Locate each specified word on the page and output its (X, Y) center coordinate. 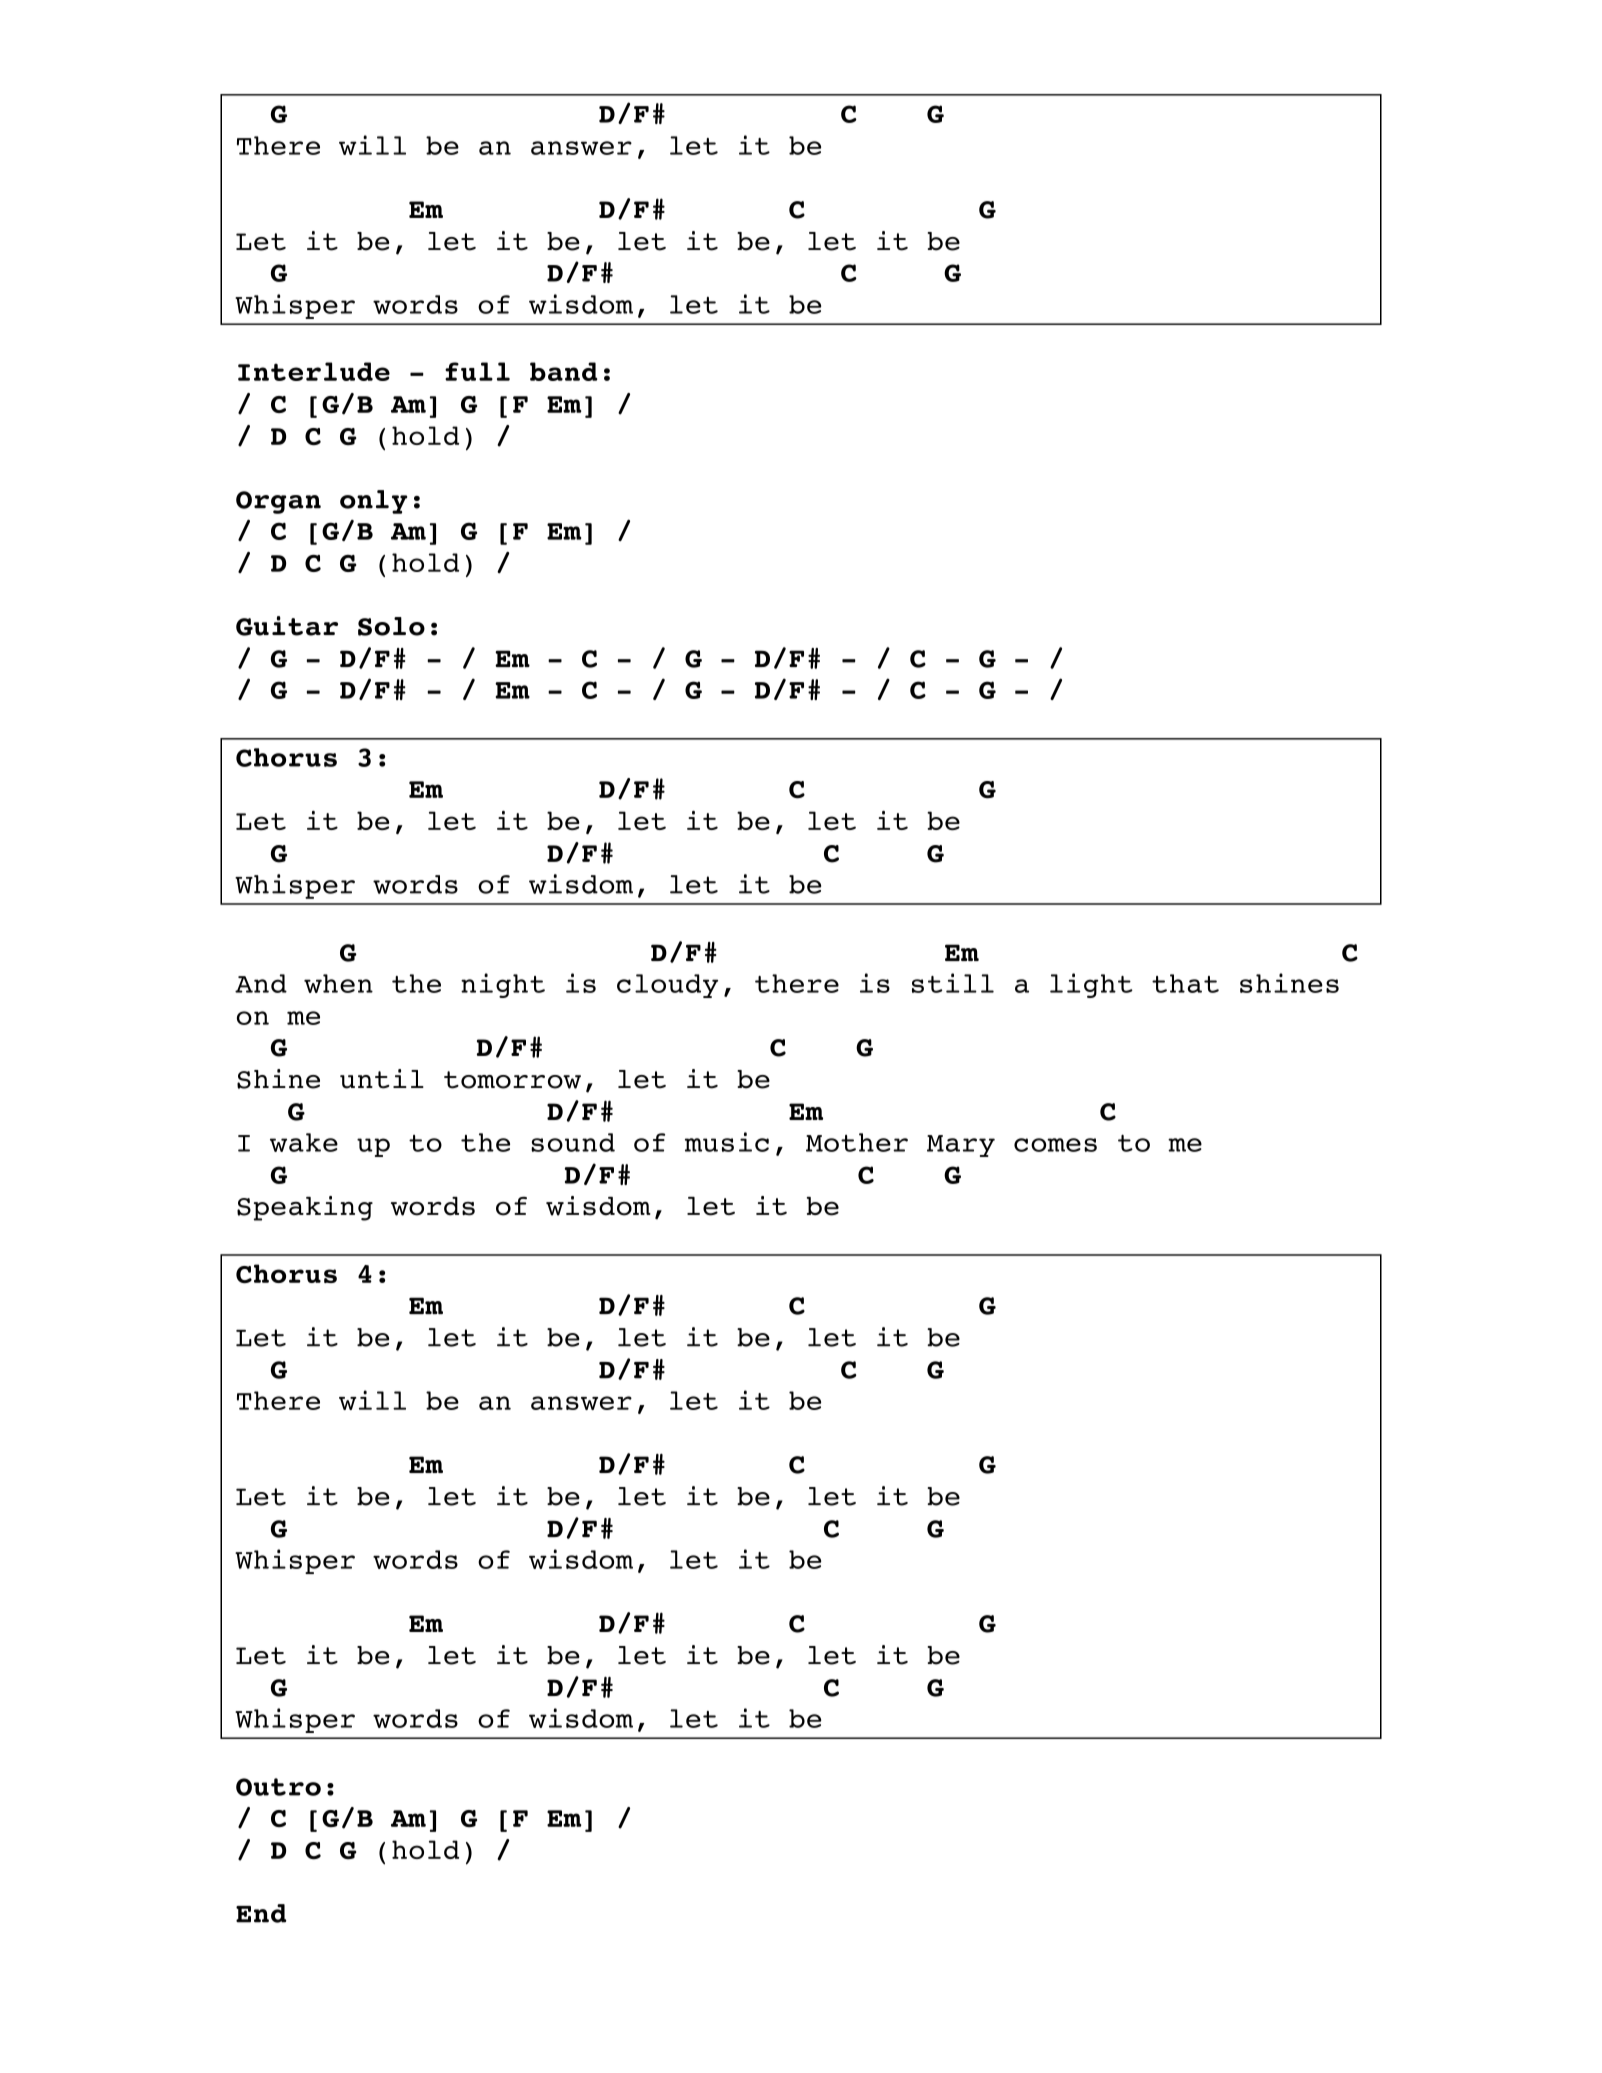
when (338, 983)
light (1091, 985)
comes (1055, 1145)
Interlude (314, 371)
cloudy (667, 986)
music (727, 1142)
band (564, 371)
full (477, 371)
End (261, 1913)
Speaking (305, 1208)
